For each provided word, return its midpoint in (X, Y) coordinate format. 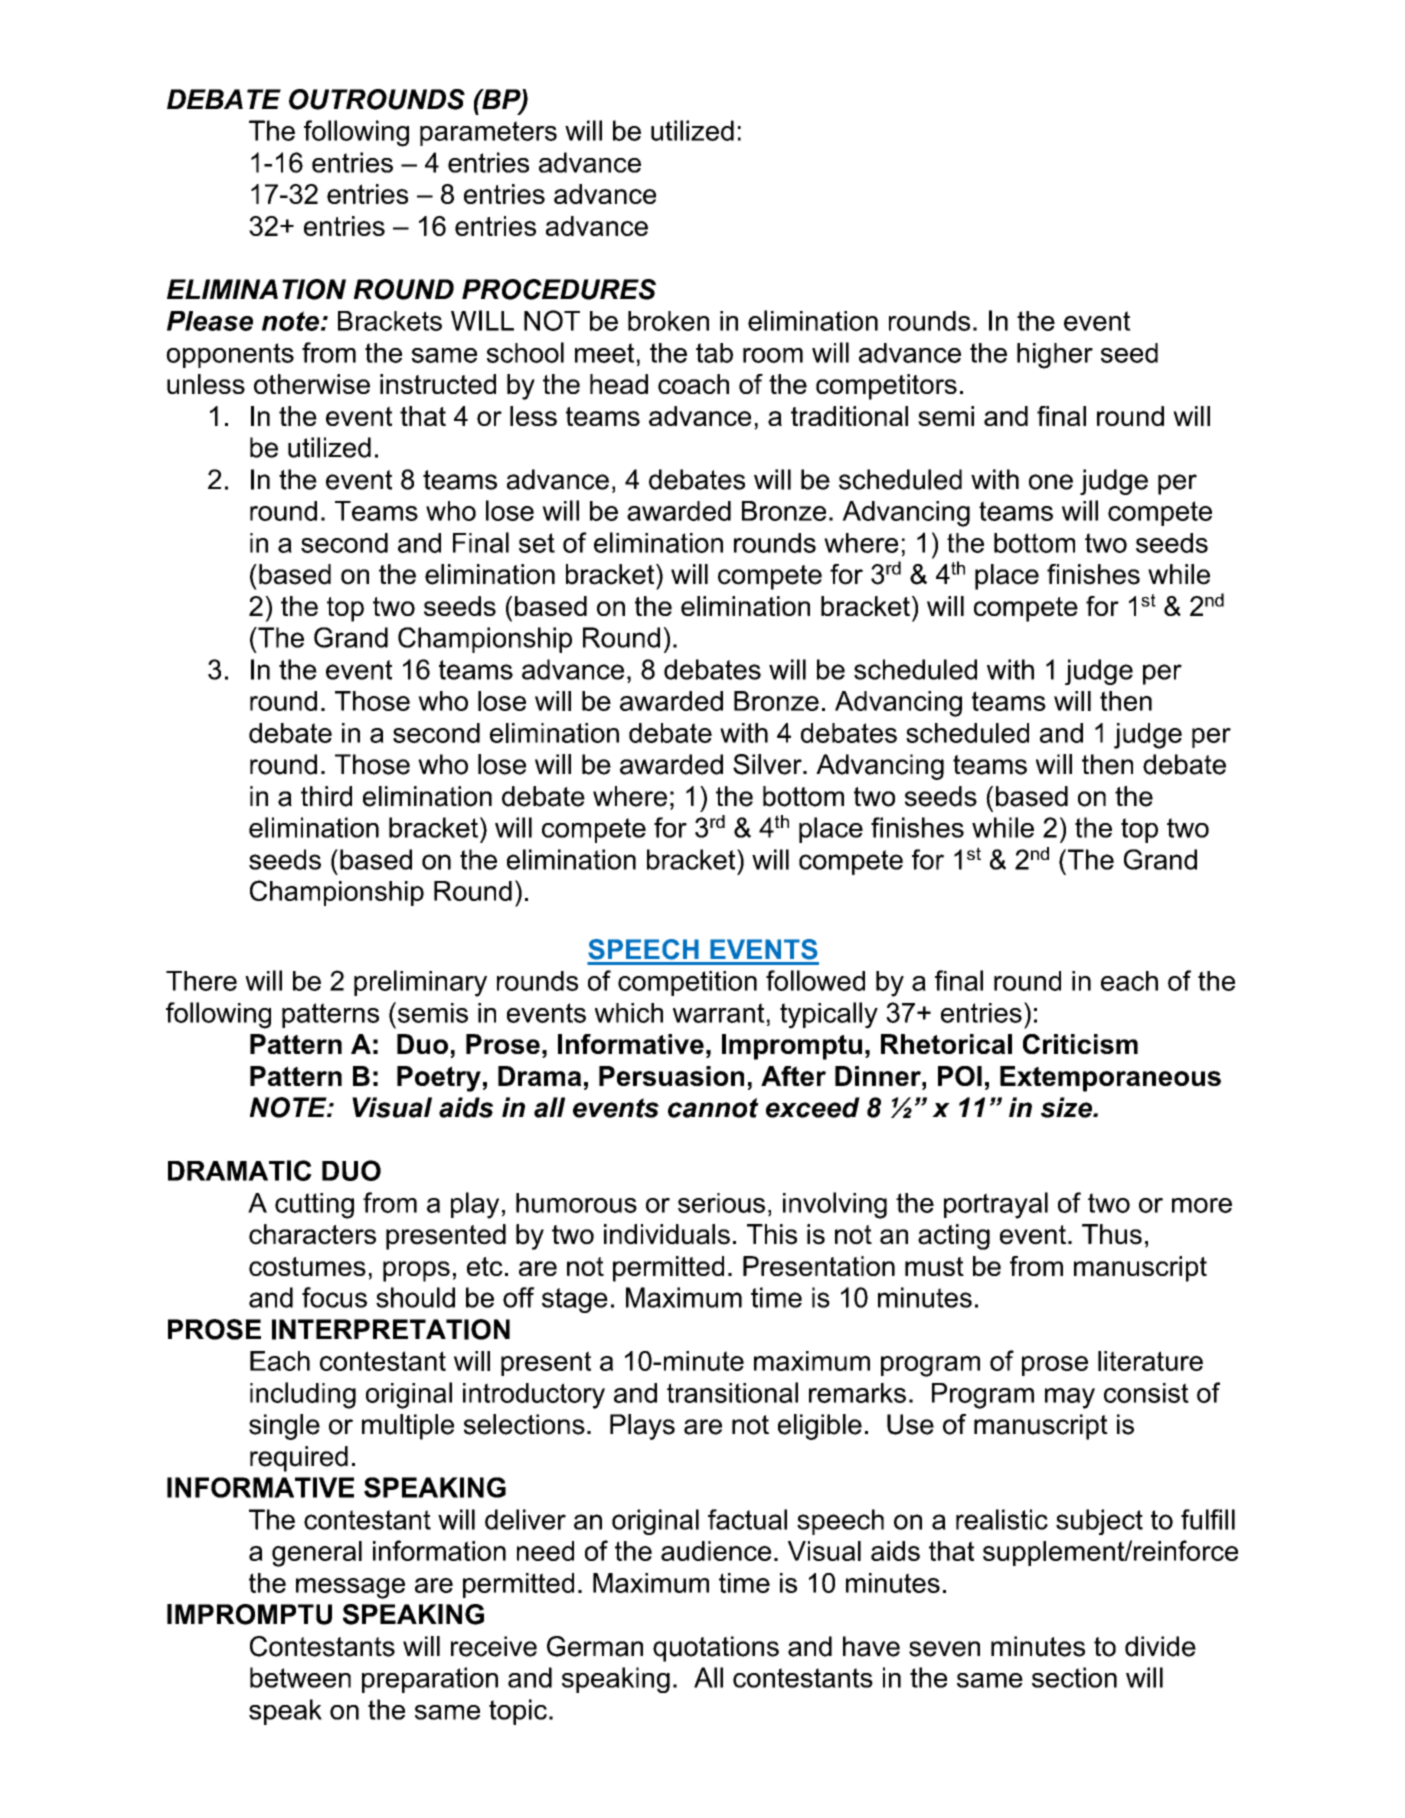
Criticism (1080, 1044)
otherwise (312, 384)
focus (334, 1297)
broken (668, 321)
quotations (716, 1649)
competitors (886, 387)
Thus (1112, 1234)
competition (687, 983)
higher (1055, 356)
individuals (667, 1234)
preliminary (420, 983)
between (300, 1677)
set (537, 543)
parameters (488, 133)
